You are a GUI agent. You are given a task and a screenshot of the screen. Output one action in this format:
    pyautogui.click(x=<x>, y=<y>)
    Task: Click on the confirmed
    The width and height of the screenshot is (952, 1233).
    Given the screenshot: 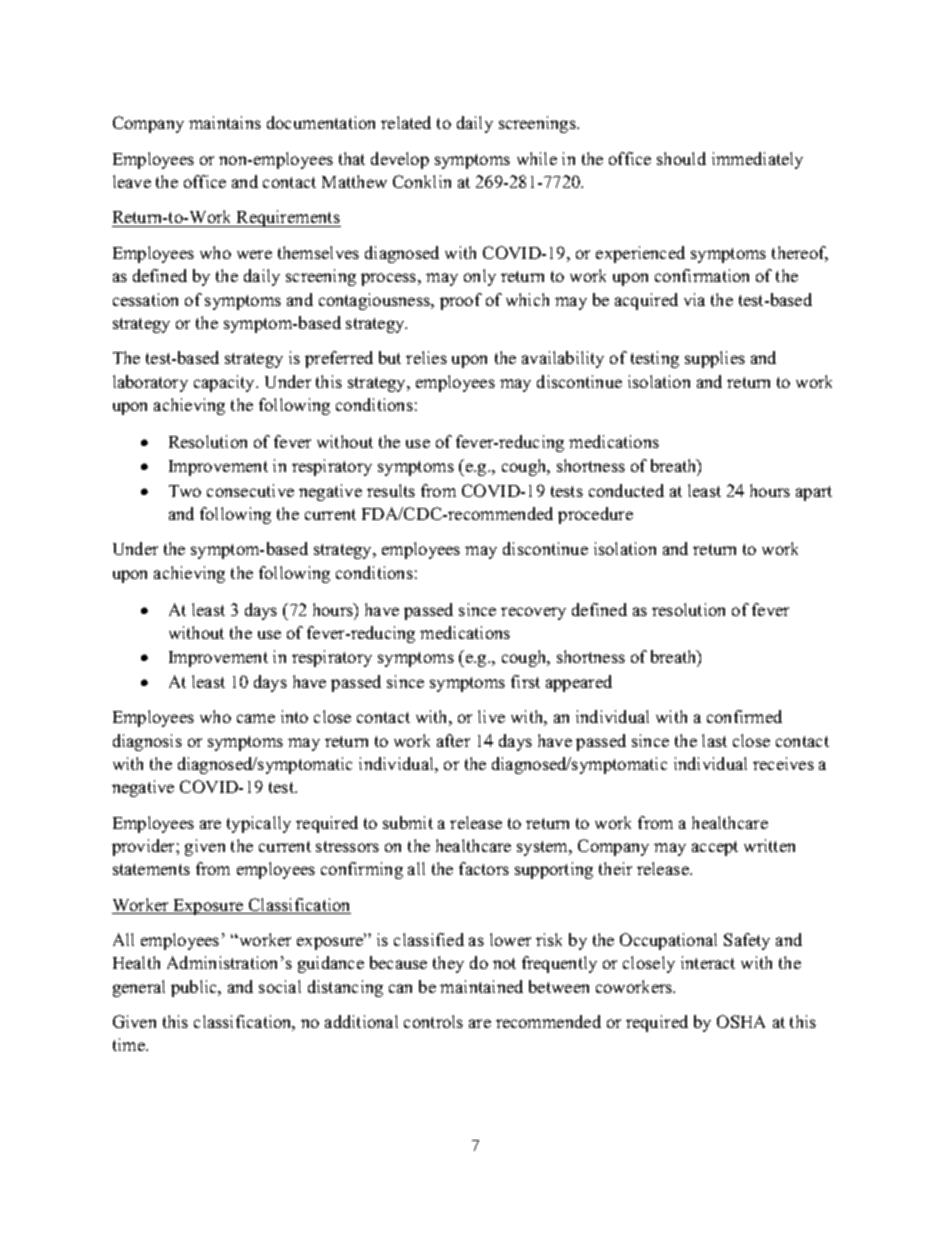 What is the action you would take?
    pyautogui.click(x=744, y=716)
